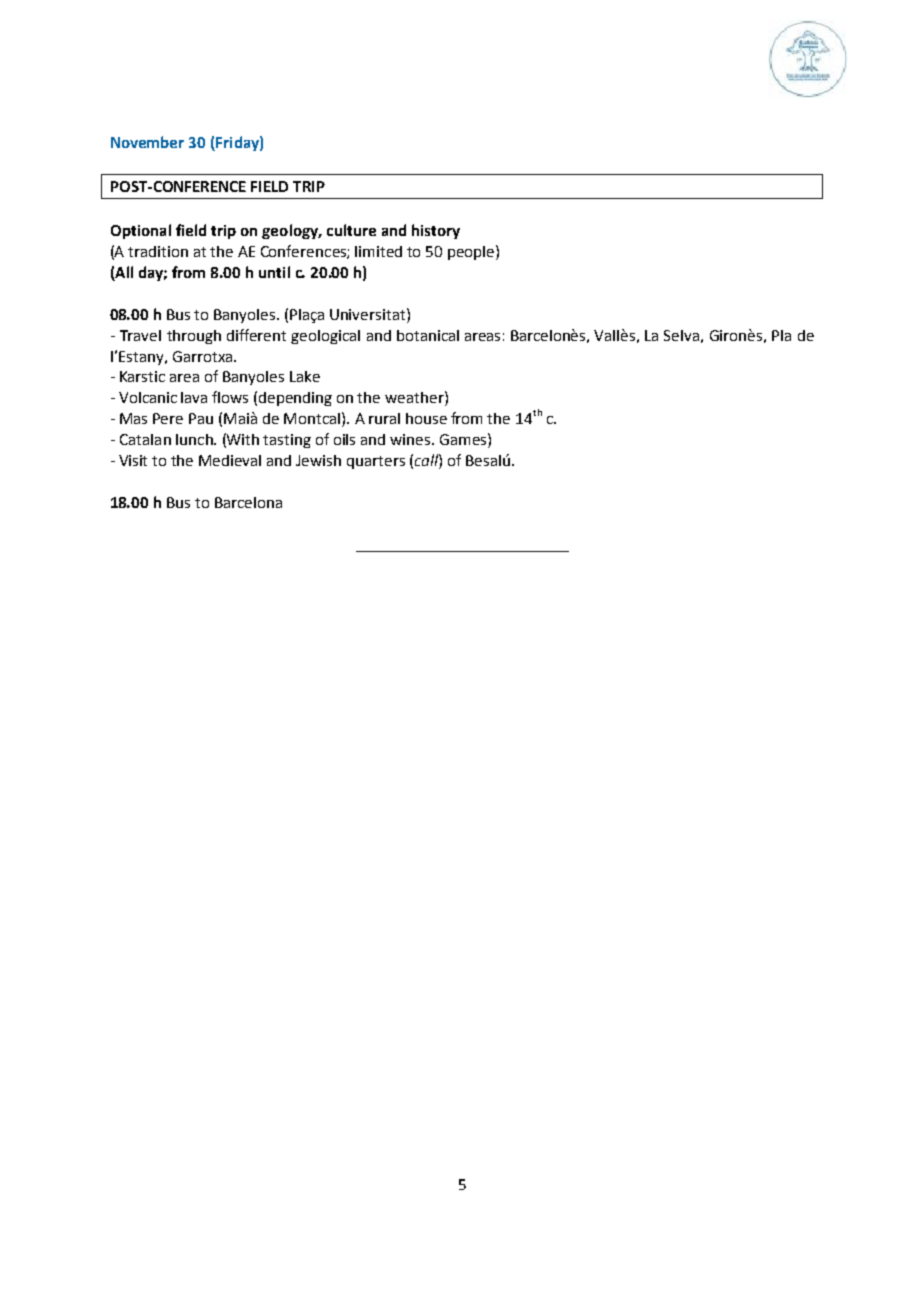 This document has height=1308, width=924. I want to click on lunch, so click(195, 439).
